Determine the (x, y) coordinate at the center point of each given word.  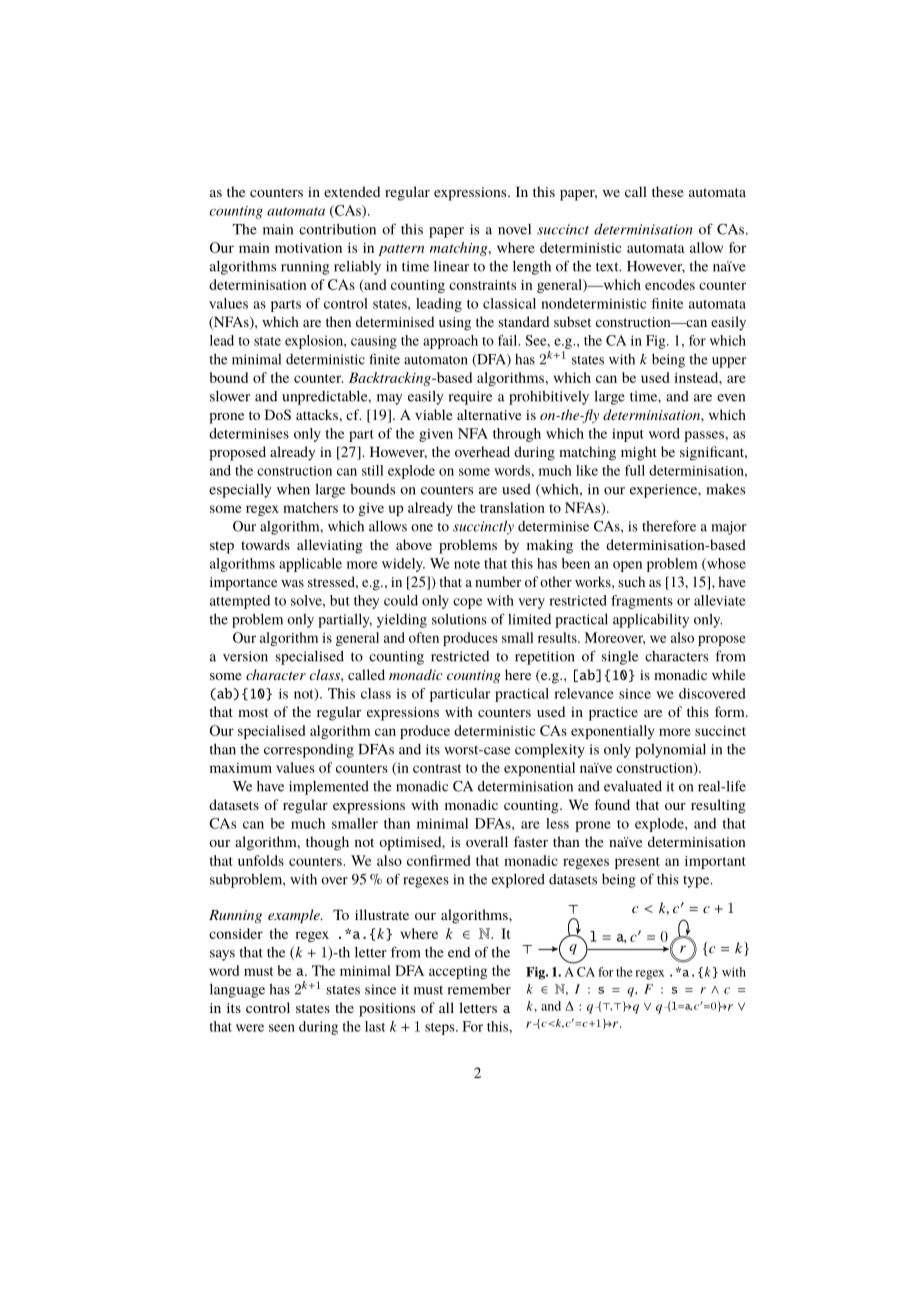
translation (512, 507)
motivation (308, 248)
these (668, 191)
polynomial (670, 751)
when (293, 489)
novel (514, 229)
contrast (437, 768)
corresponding (309, 751)
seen (282, 1028)
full (635, 470)
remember (479, 989)
